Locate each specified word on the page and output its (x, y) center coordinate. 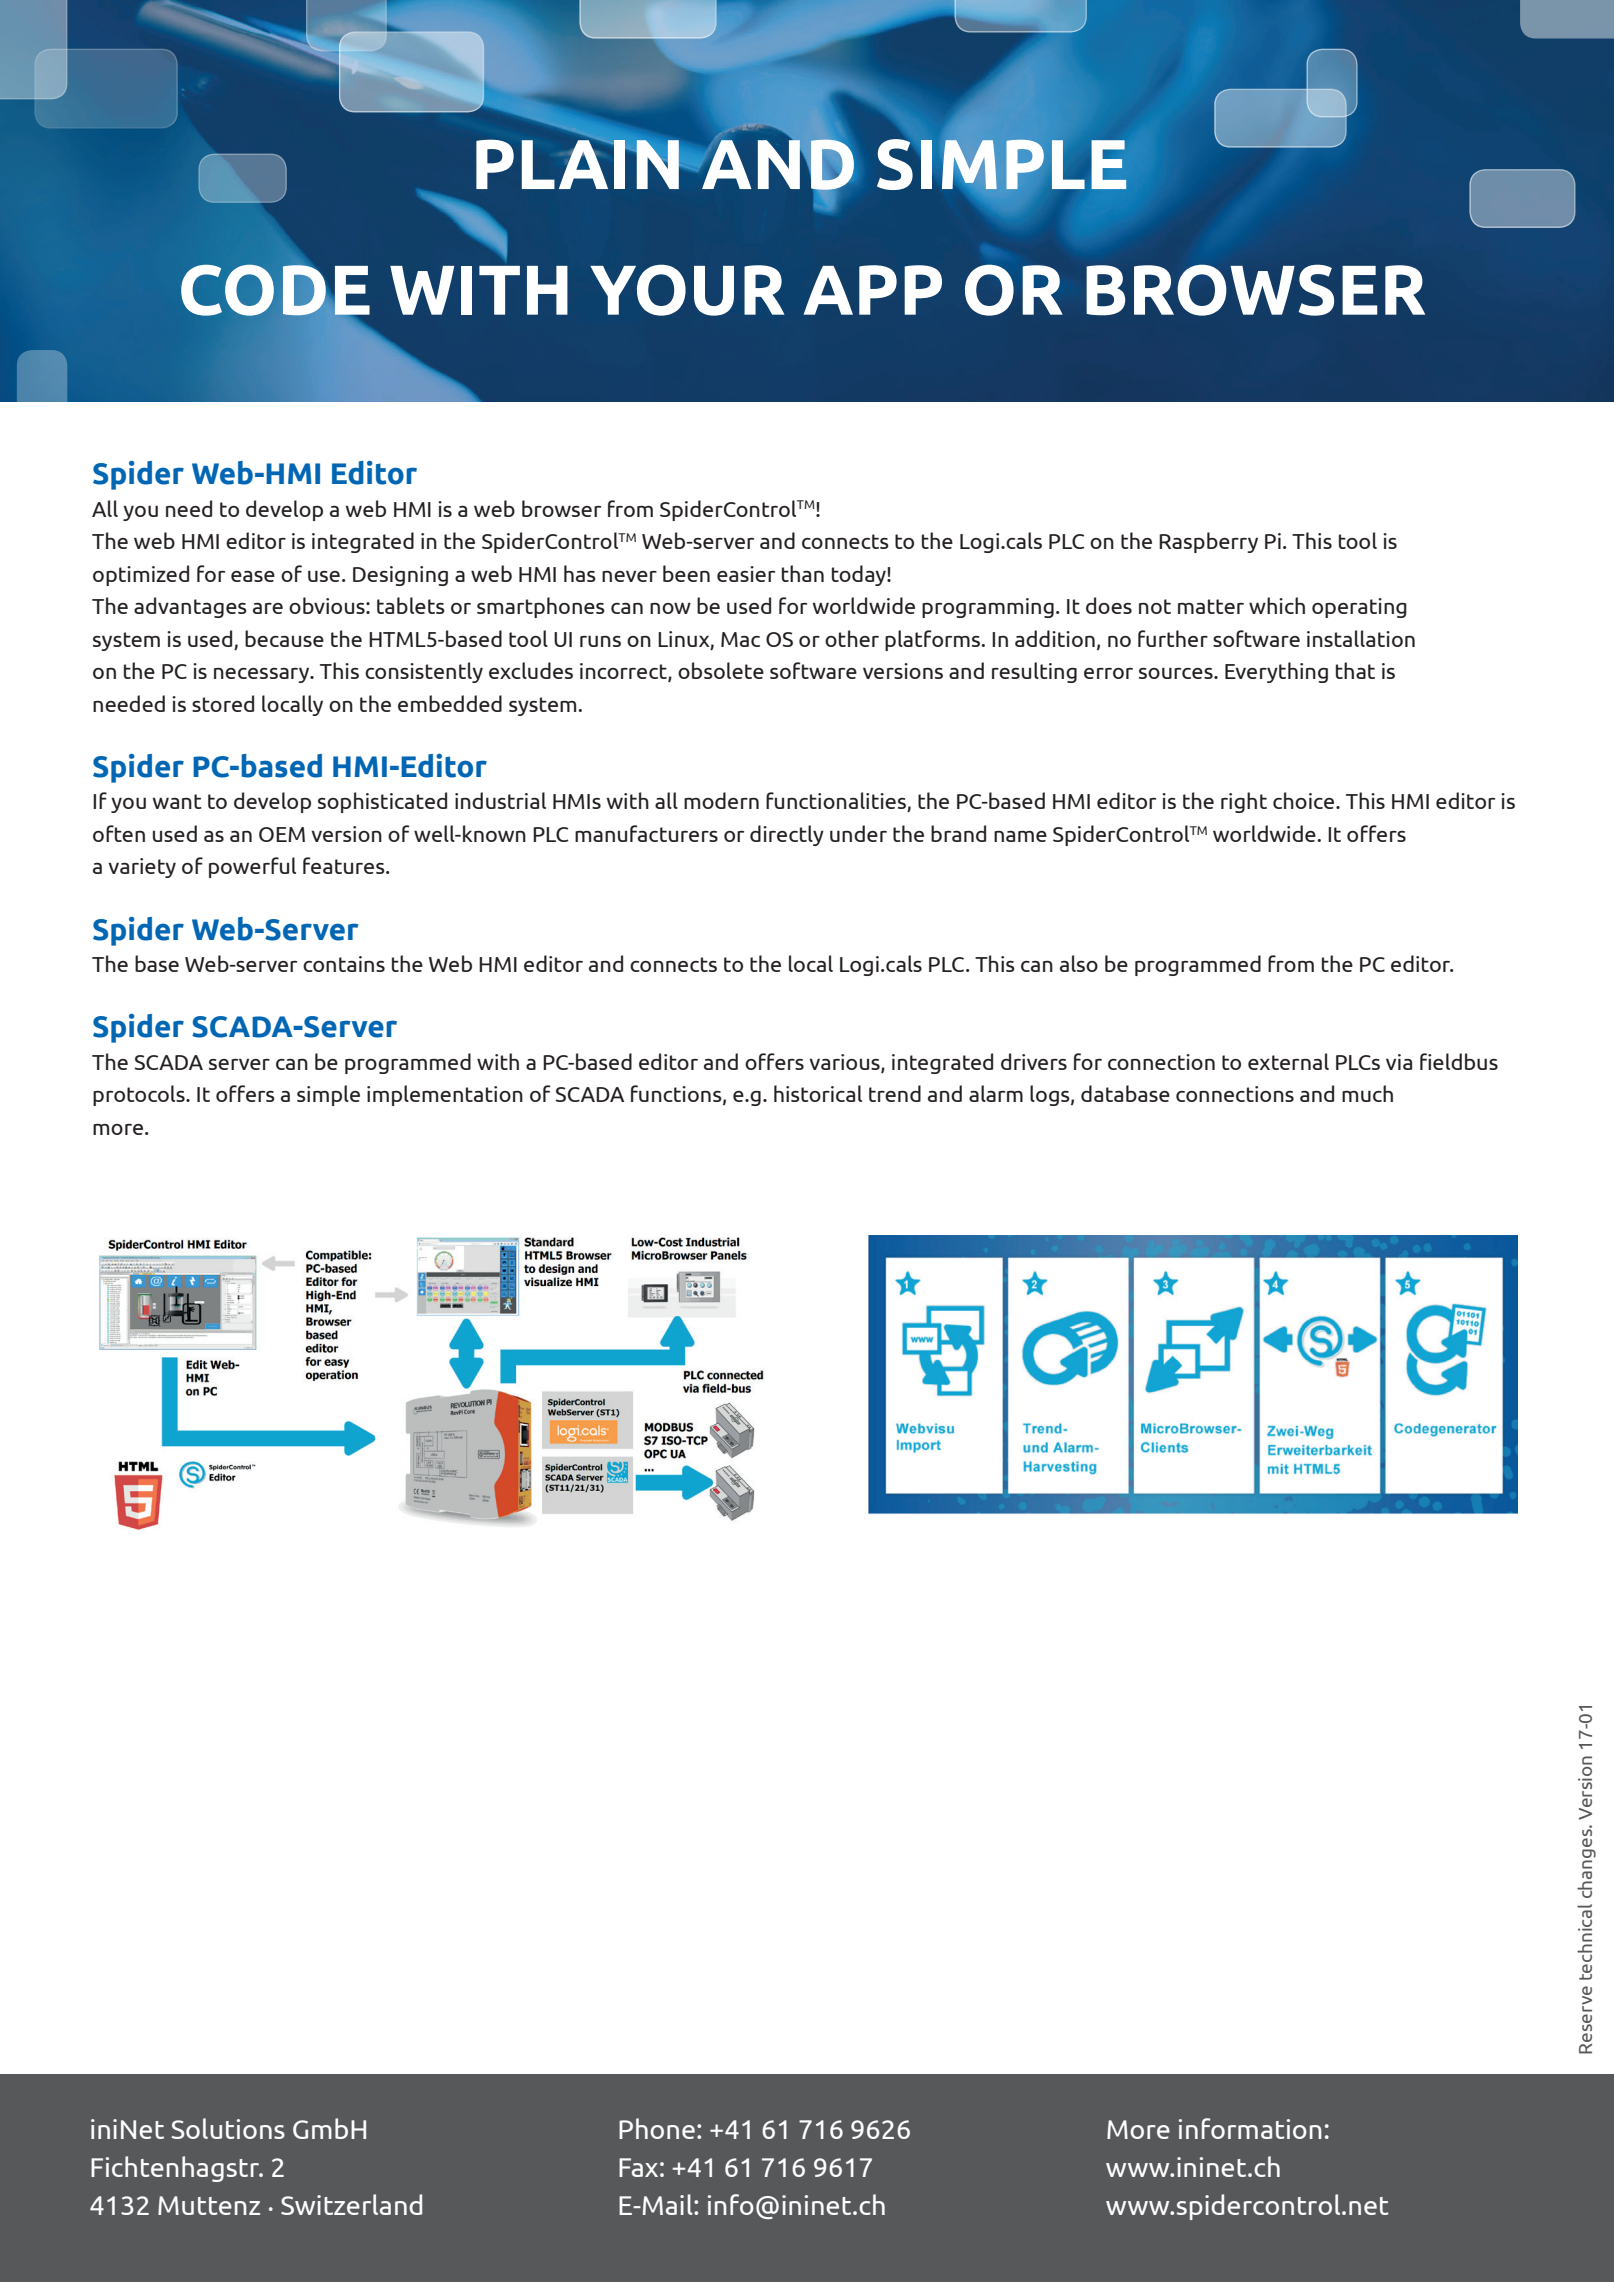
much (1367, 1093)
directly (787, 835)
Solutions (228, 2128)
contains (344, 964)
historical (818, 1093)
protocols (140, 1095)
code (275, 290)
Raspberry (1208, 542)
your (687, 290)
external (1288, 1061)
